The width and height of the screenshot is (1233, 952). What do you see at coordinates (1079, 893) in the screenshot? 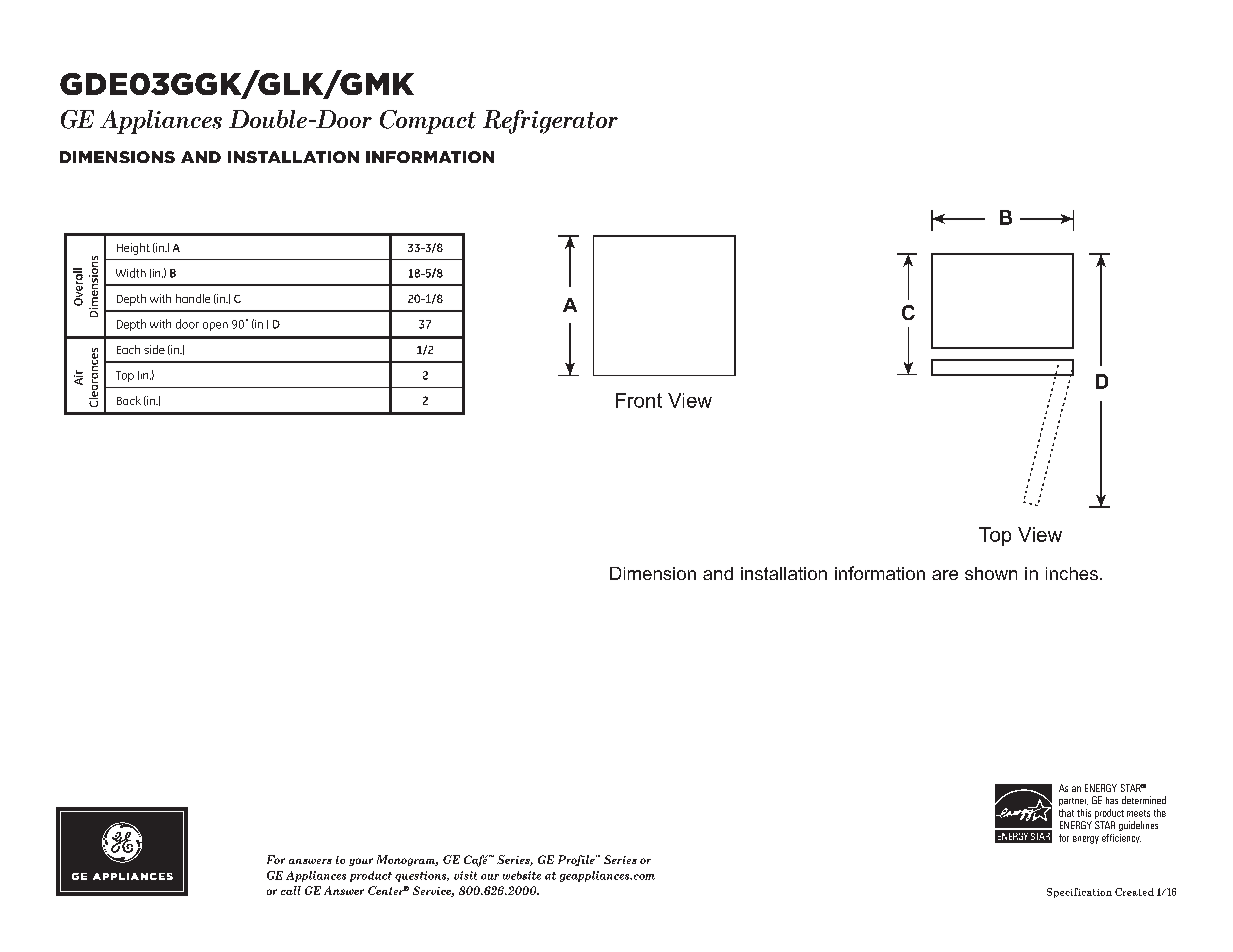
I see `Specification` at bounding box center [1079, 893].
